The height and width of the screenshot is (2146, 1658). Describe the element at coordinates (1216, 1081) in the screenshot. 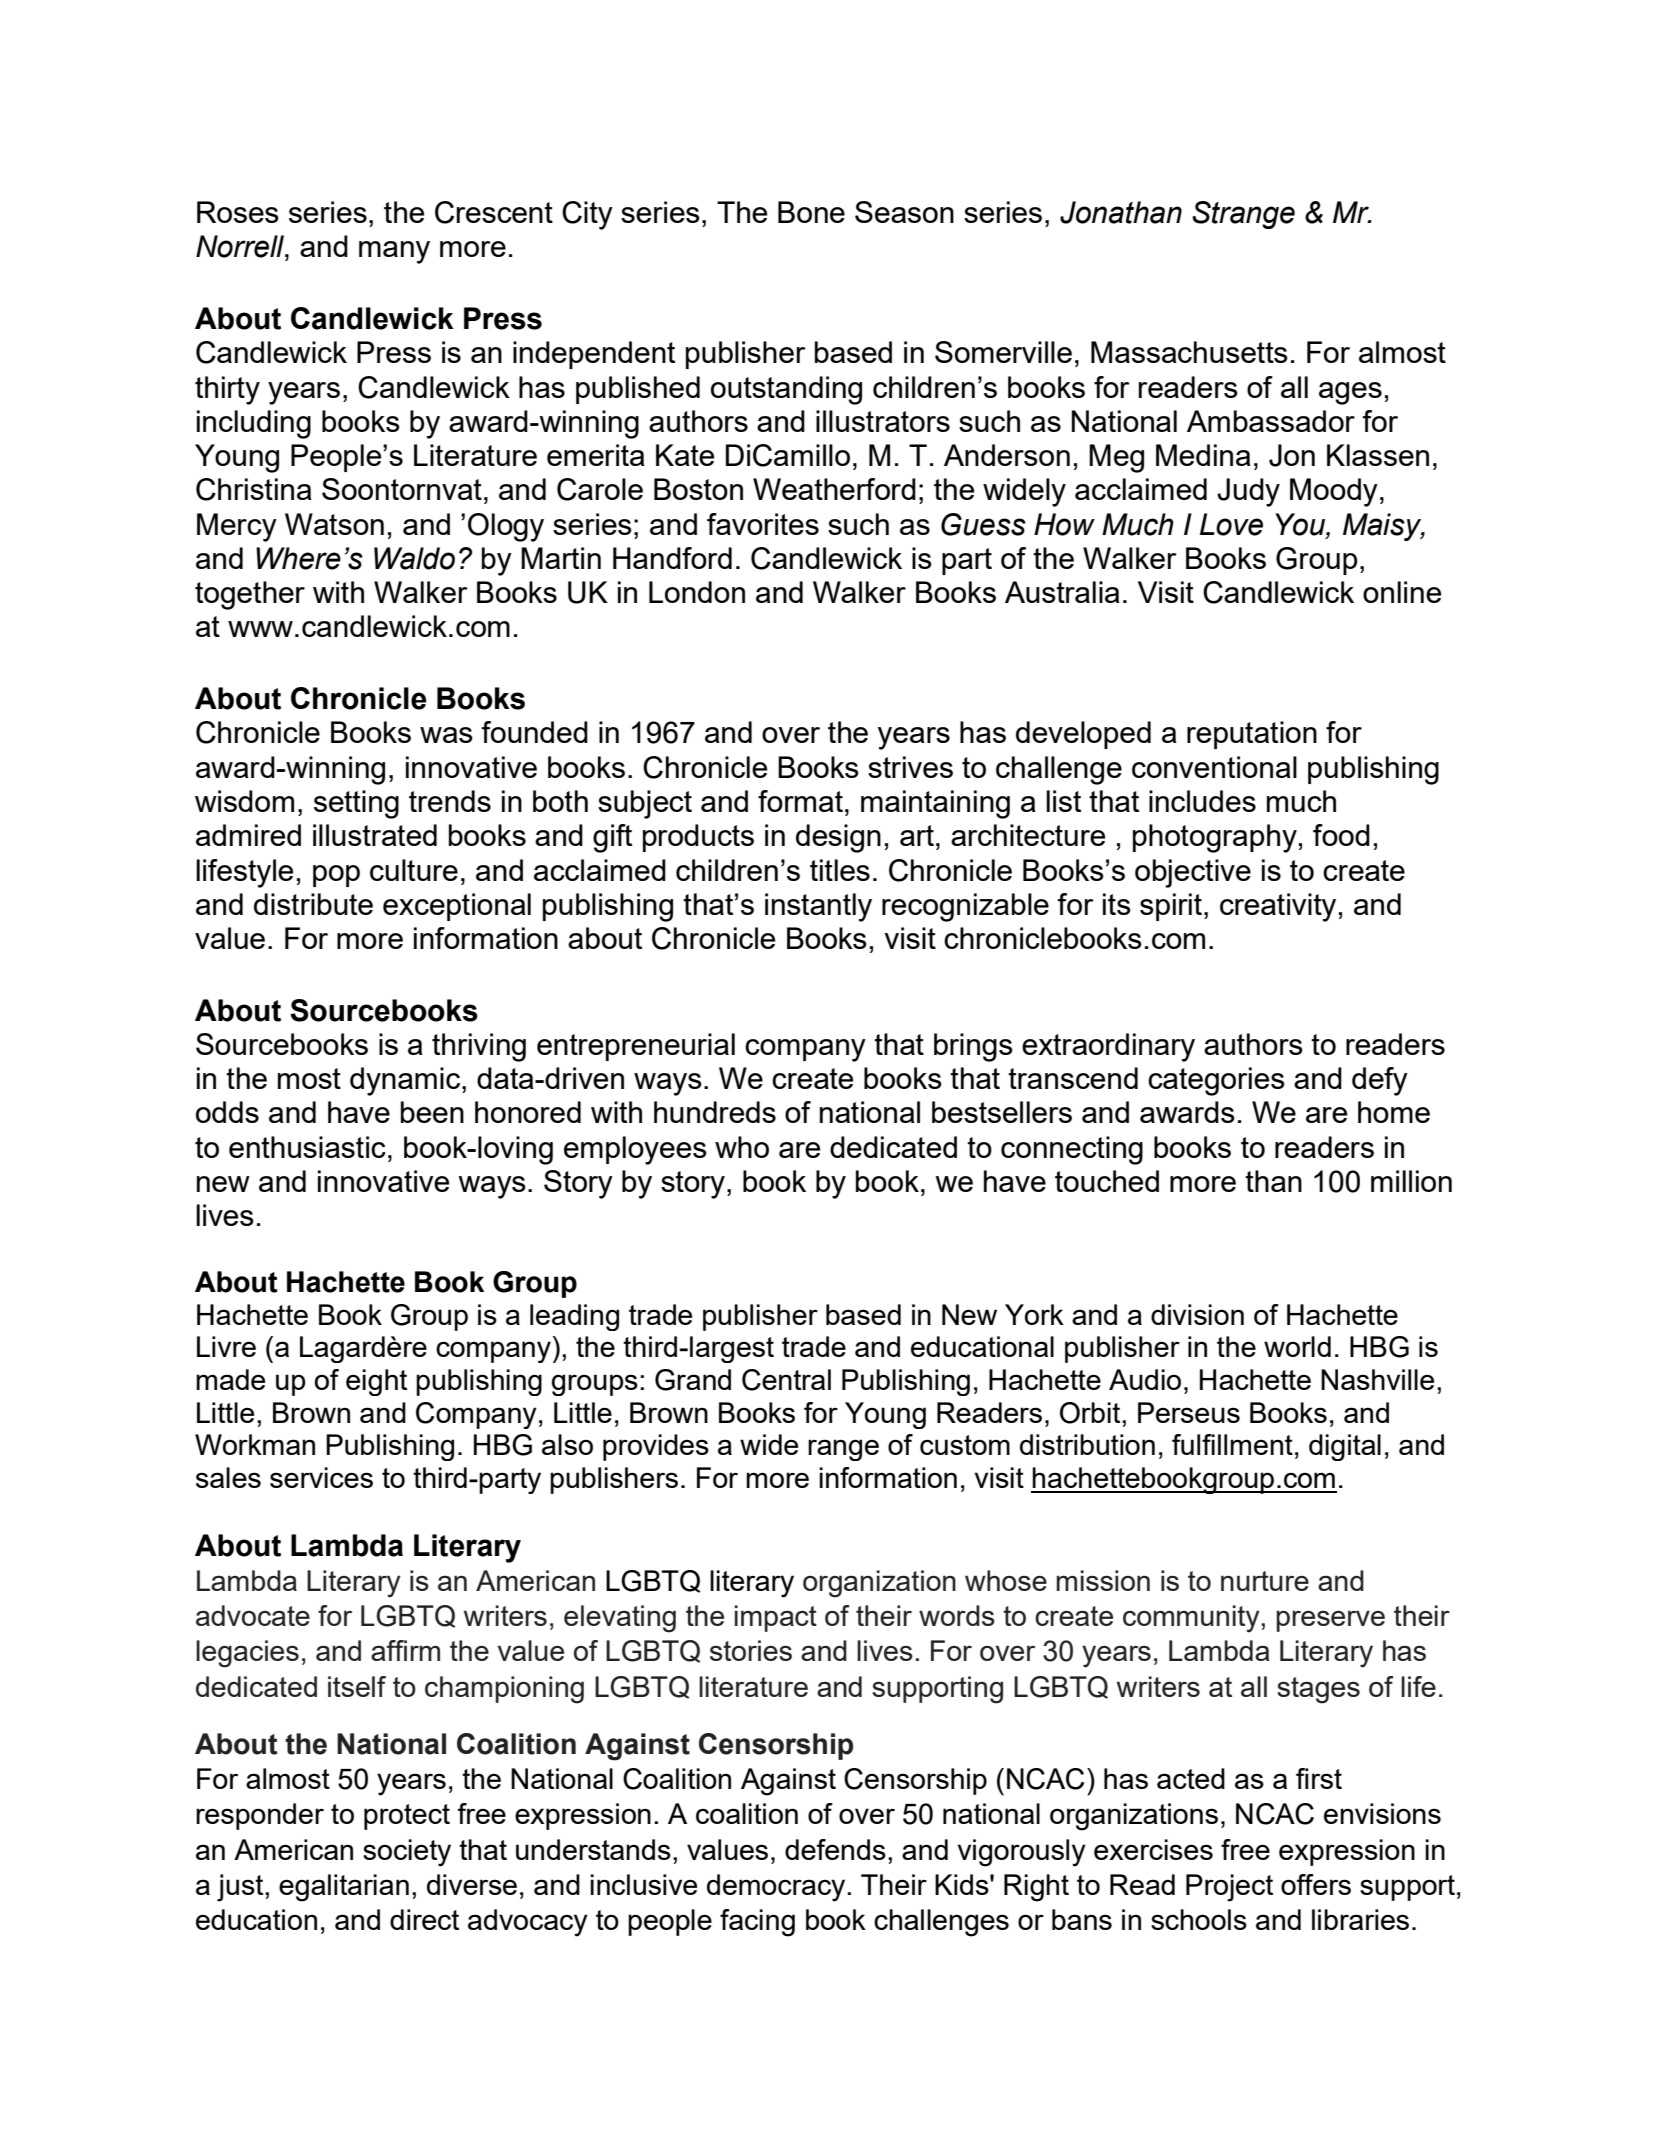

I see `categories` at that location.
